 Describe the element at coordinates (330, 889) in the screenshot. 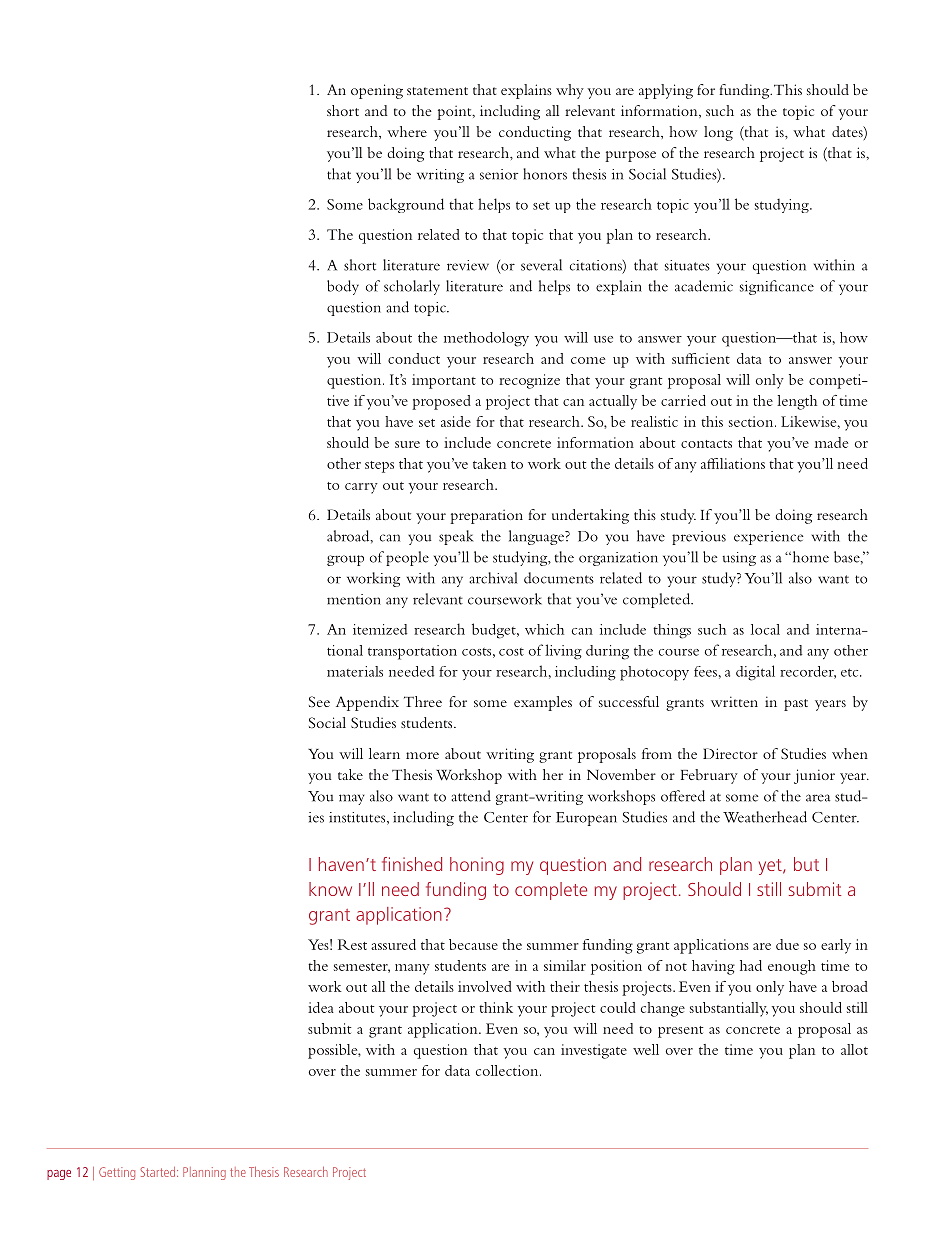

I see `know` at that location.
